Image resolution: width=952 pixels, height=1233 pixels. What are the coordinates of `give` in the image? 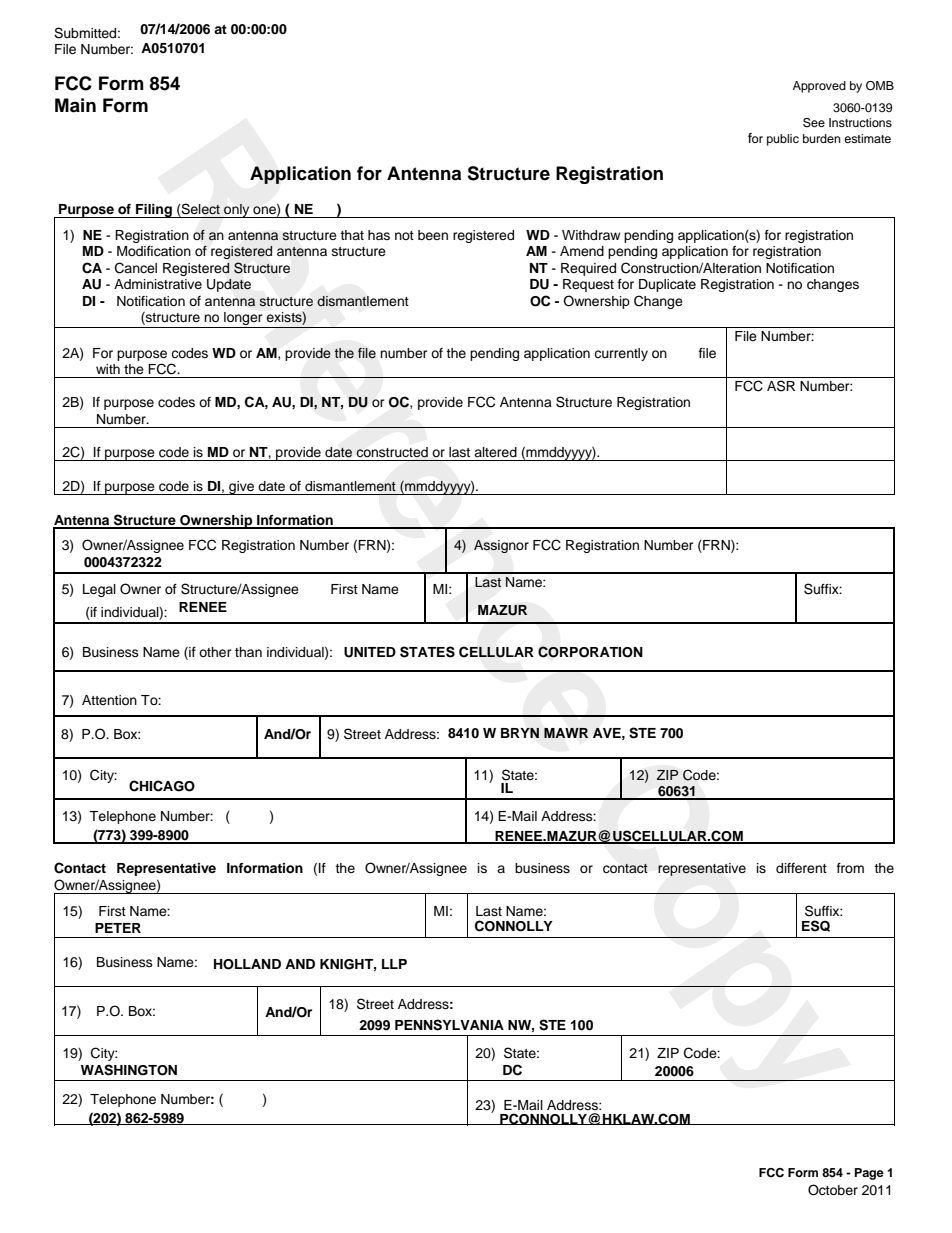 It's located at (241, 488).
